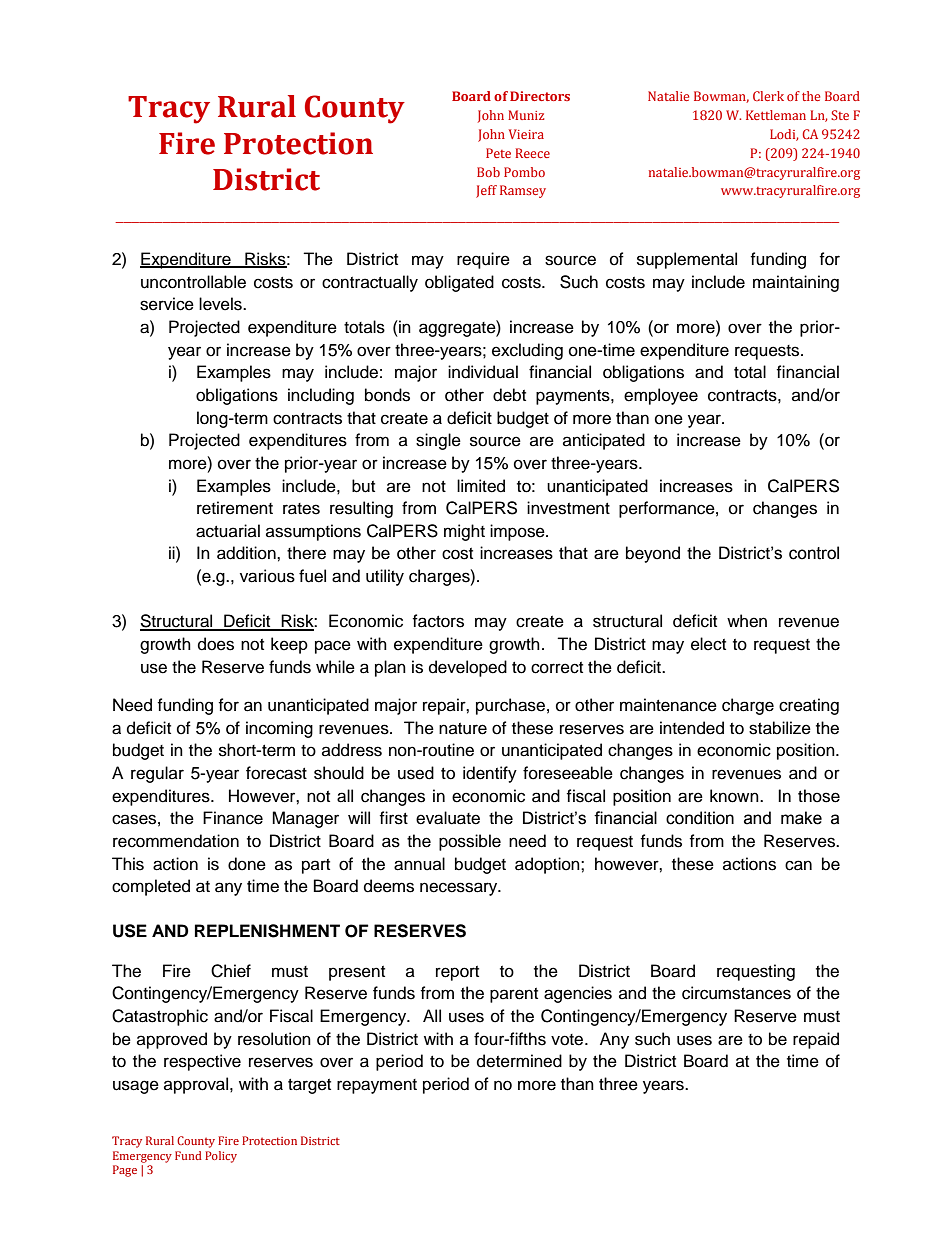 Image resolution: width=952 pixels, height=1233 pixels. What do you see at coordinates (233, 818) in the screenshot?
I see `Finance` at bounding box center [233, 818].
